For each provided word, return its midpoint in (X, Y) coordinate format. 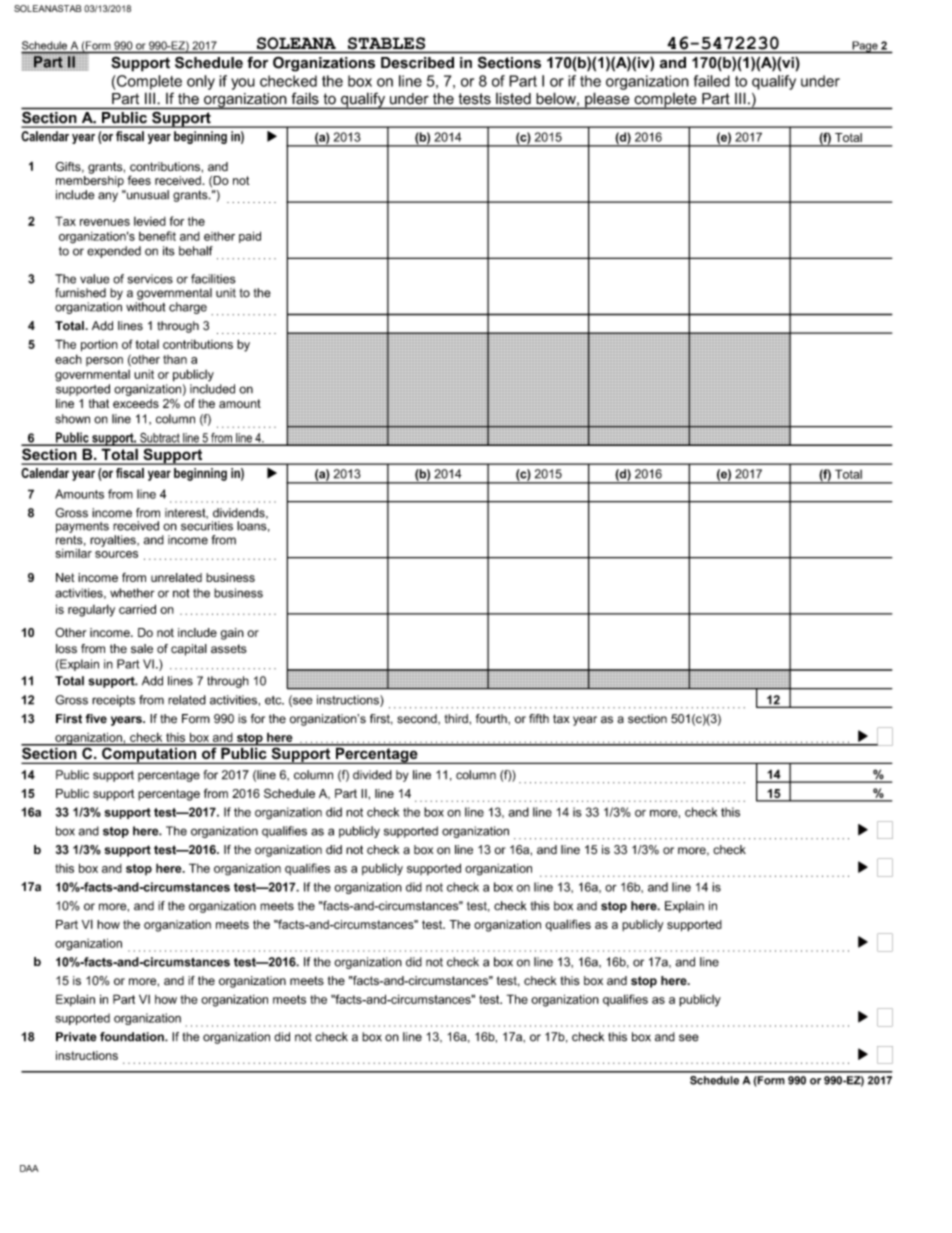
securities (207, 526)
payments (82, 527)
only (201, 82)
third (457, 718)
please (607, 101)
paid (250, 237)
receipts (113, 701)
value (94, 279)
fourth (492, 719)
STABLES (386, 43)
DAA (29, 1168)
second (418, 719)
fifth (539, 719)
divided (372, 775)
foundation (133, 1037)
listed (513, 98)
